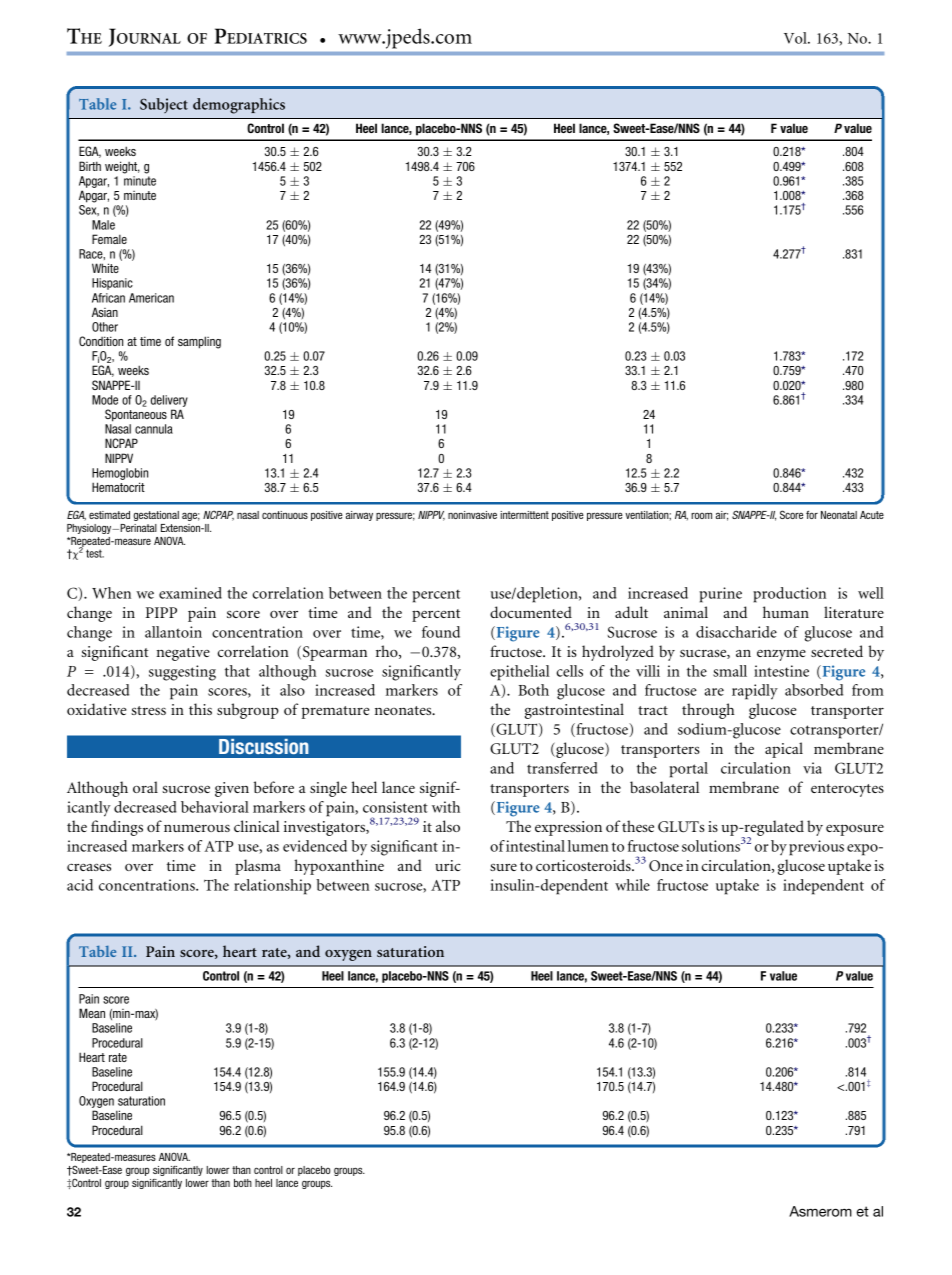 The image size is (952, 1275). Describe the element at coordinates (839, 515) in the image. I see `Neonatal` at that location.
